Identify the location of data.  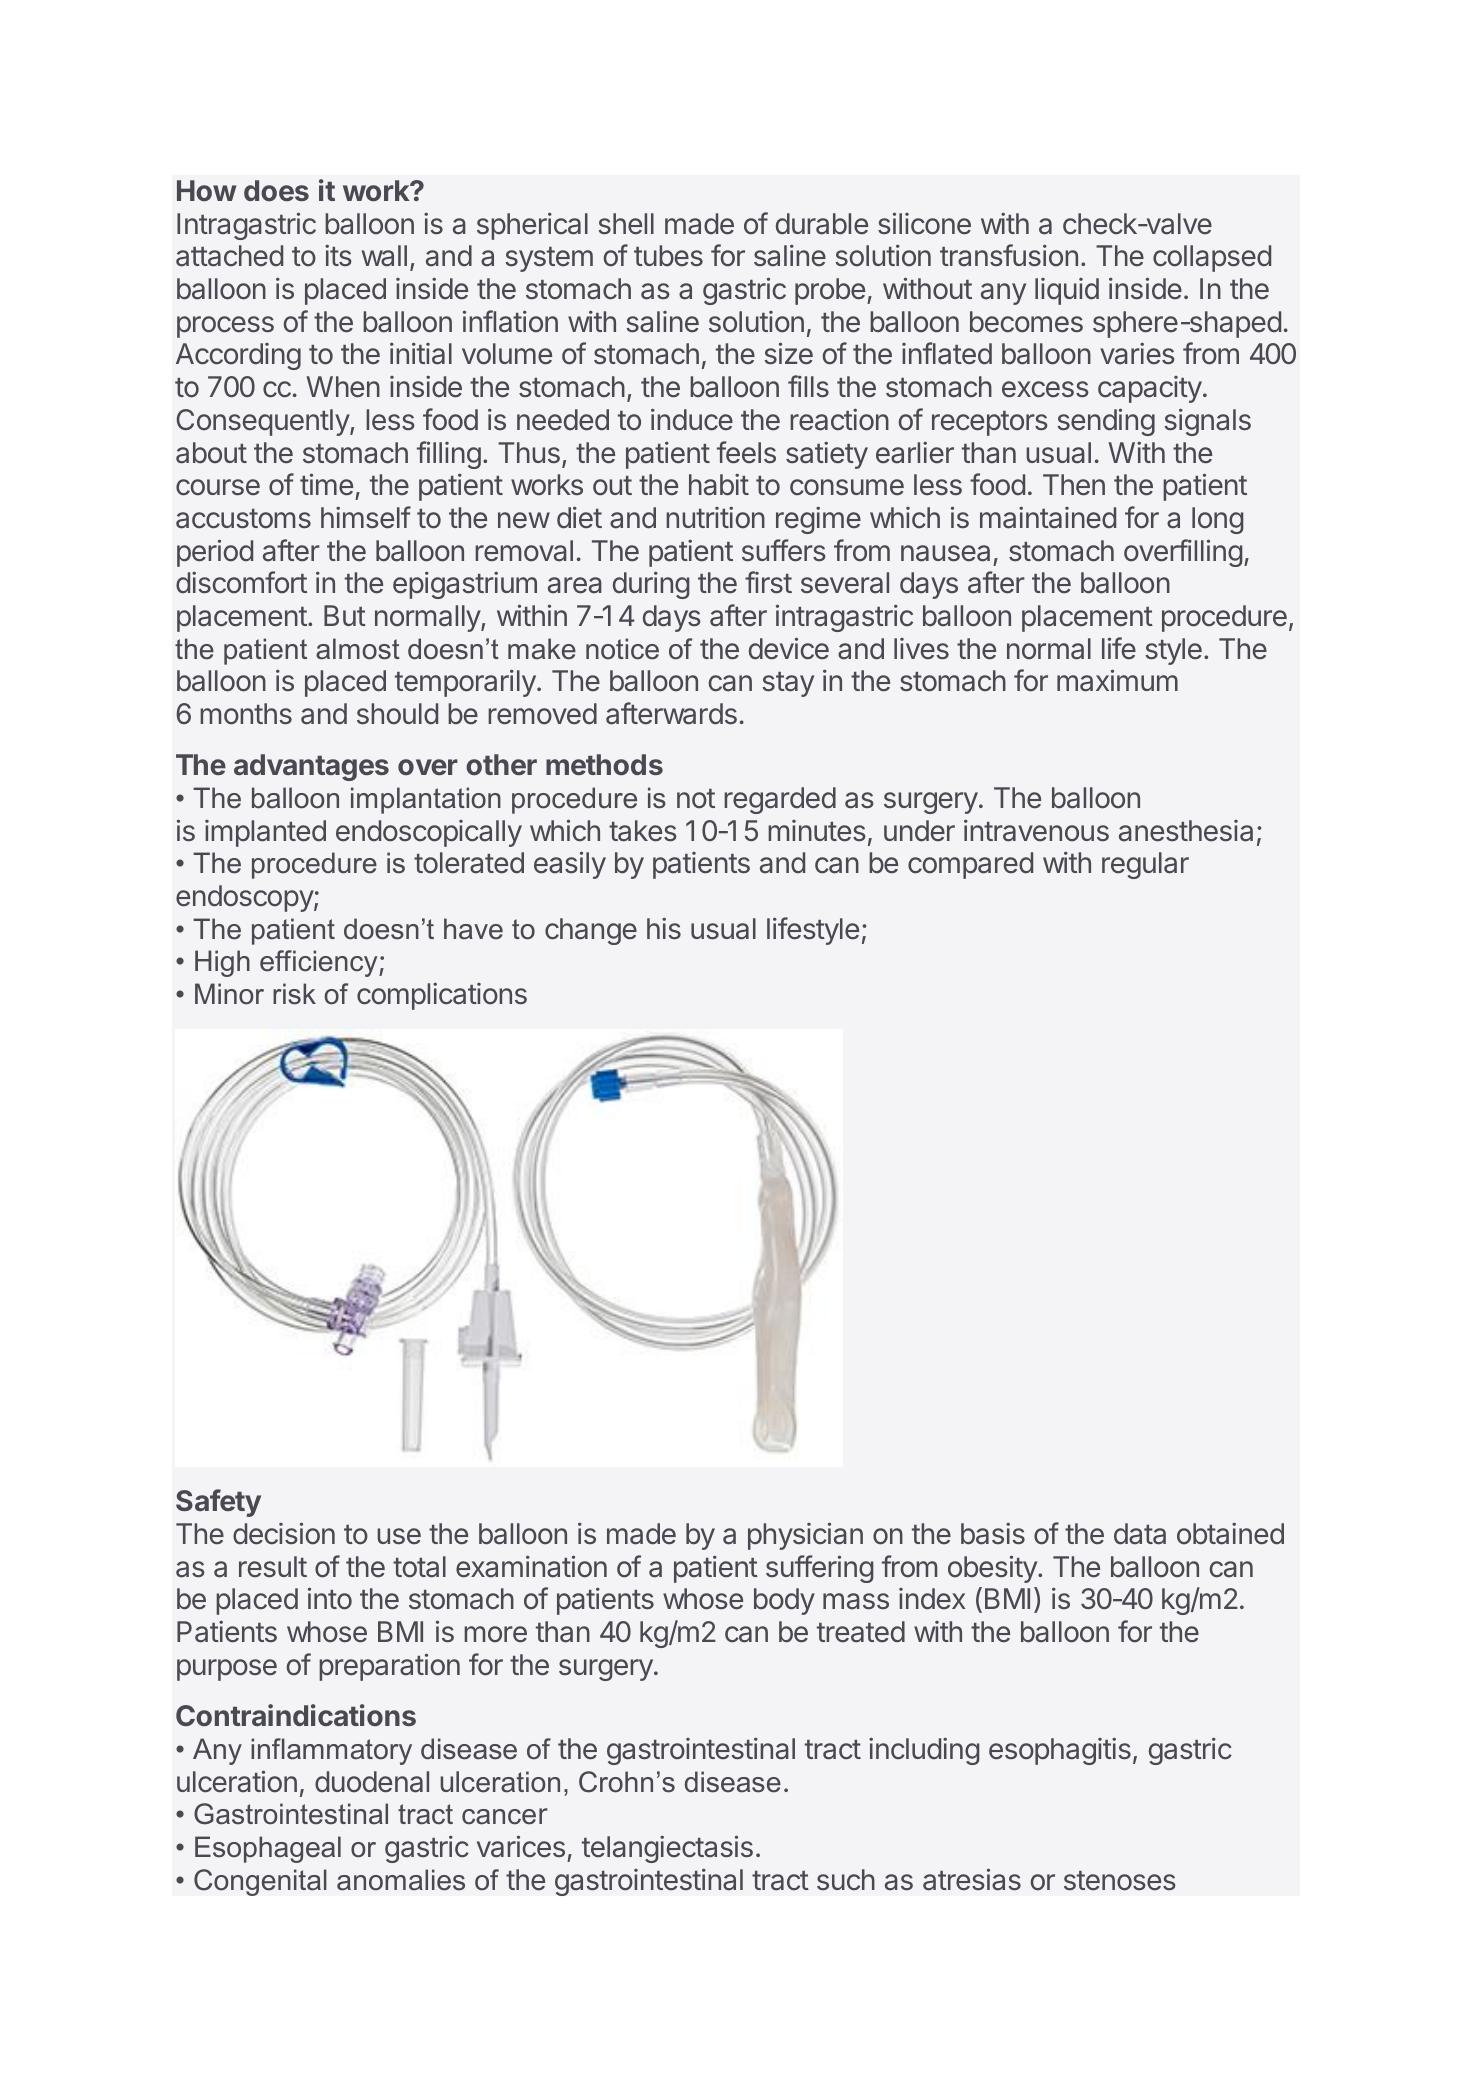
(1140, 1534).
